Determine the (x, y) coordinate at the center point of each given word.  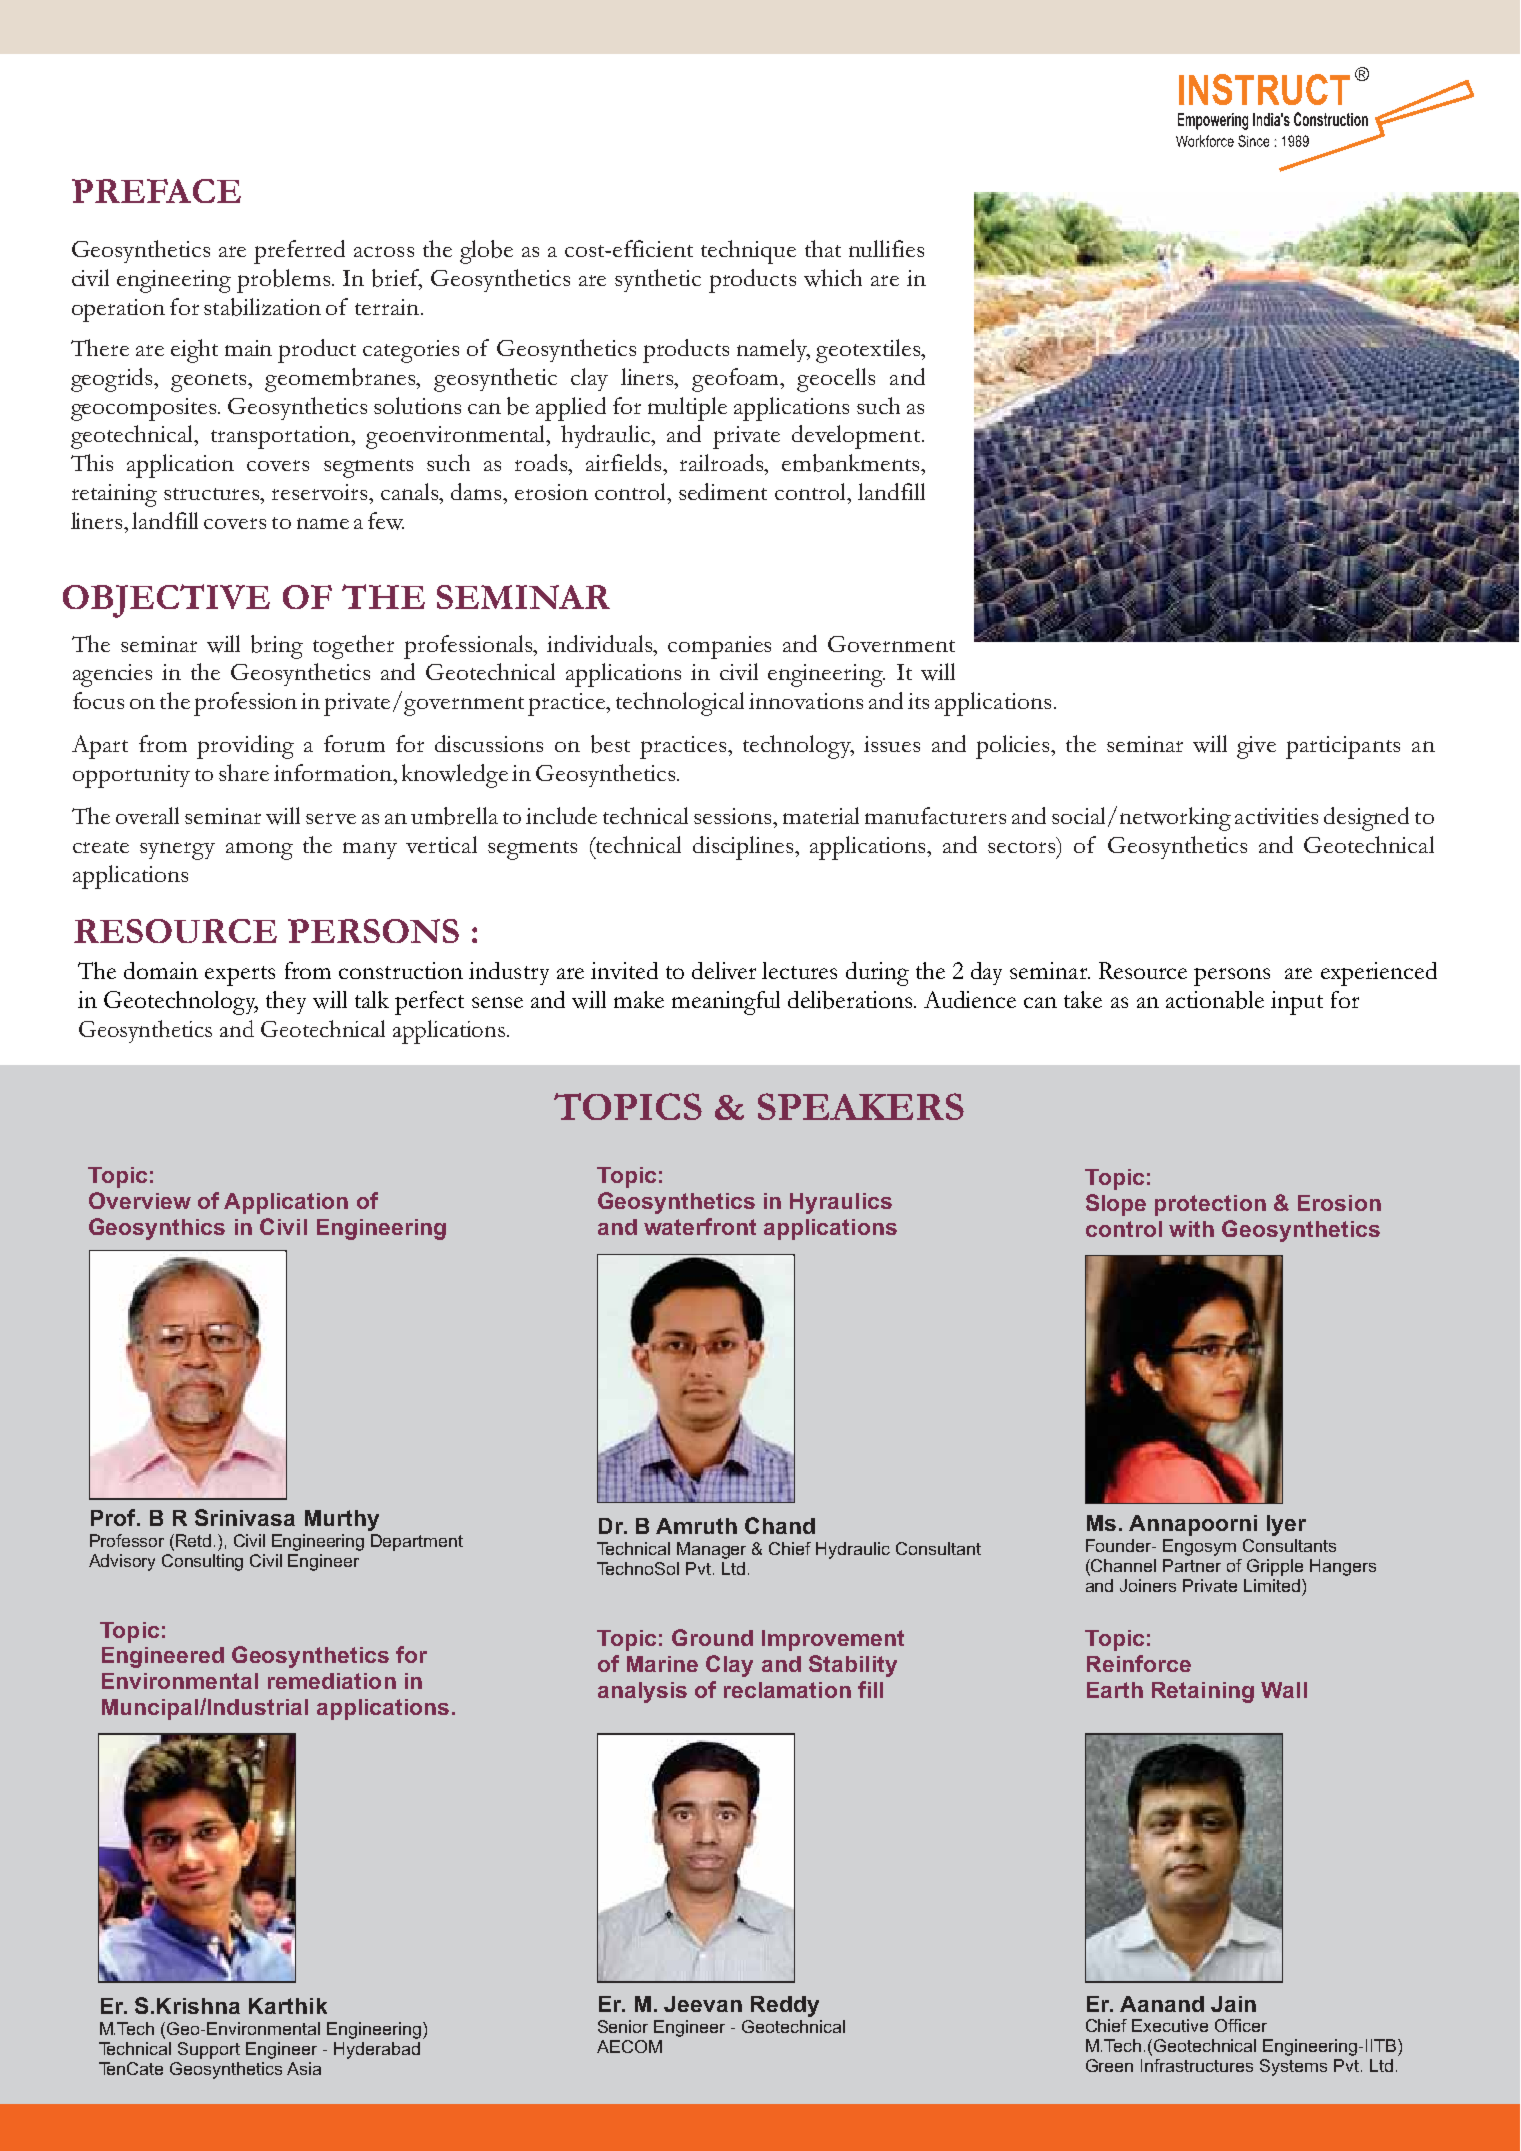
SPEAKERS (861, 1106)
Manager (711, 1550)
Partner (1192, 1565)
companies (719, 647)
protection (1210, 1205)
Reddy (785, 2006)
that (823, 248)
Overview (140, 1200)
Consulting (202, 1562)
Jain (1233, 2004)
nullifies (886, 248)
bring (277, 647)
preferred (299, 252)
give (1256, 747)
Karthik (288, 2006)
